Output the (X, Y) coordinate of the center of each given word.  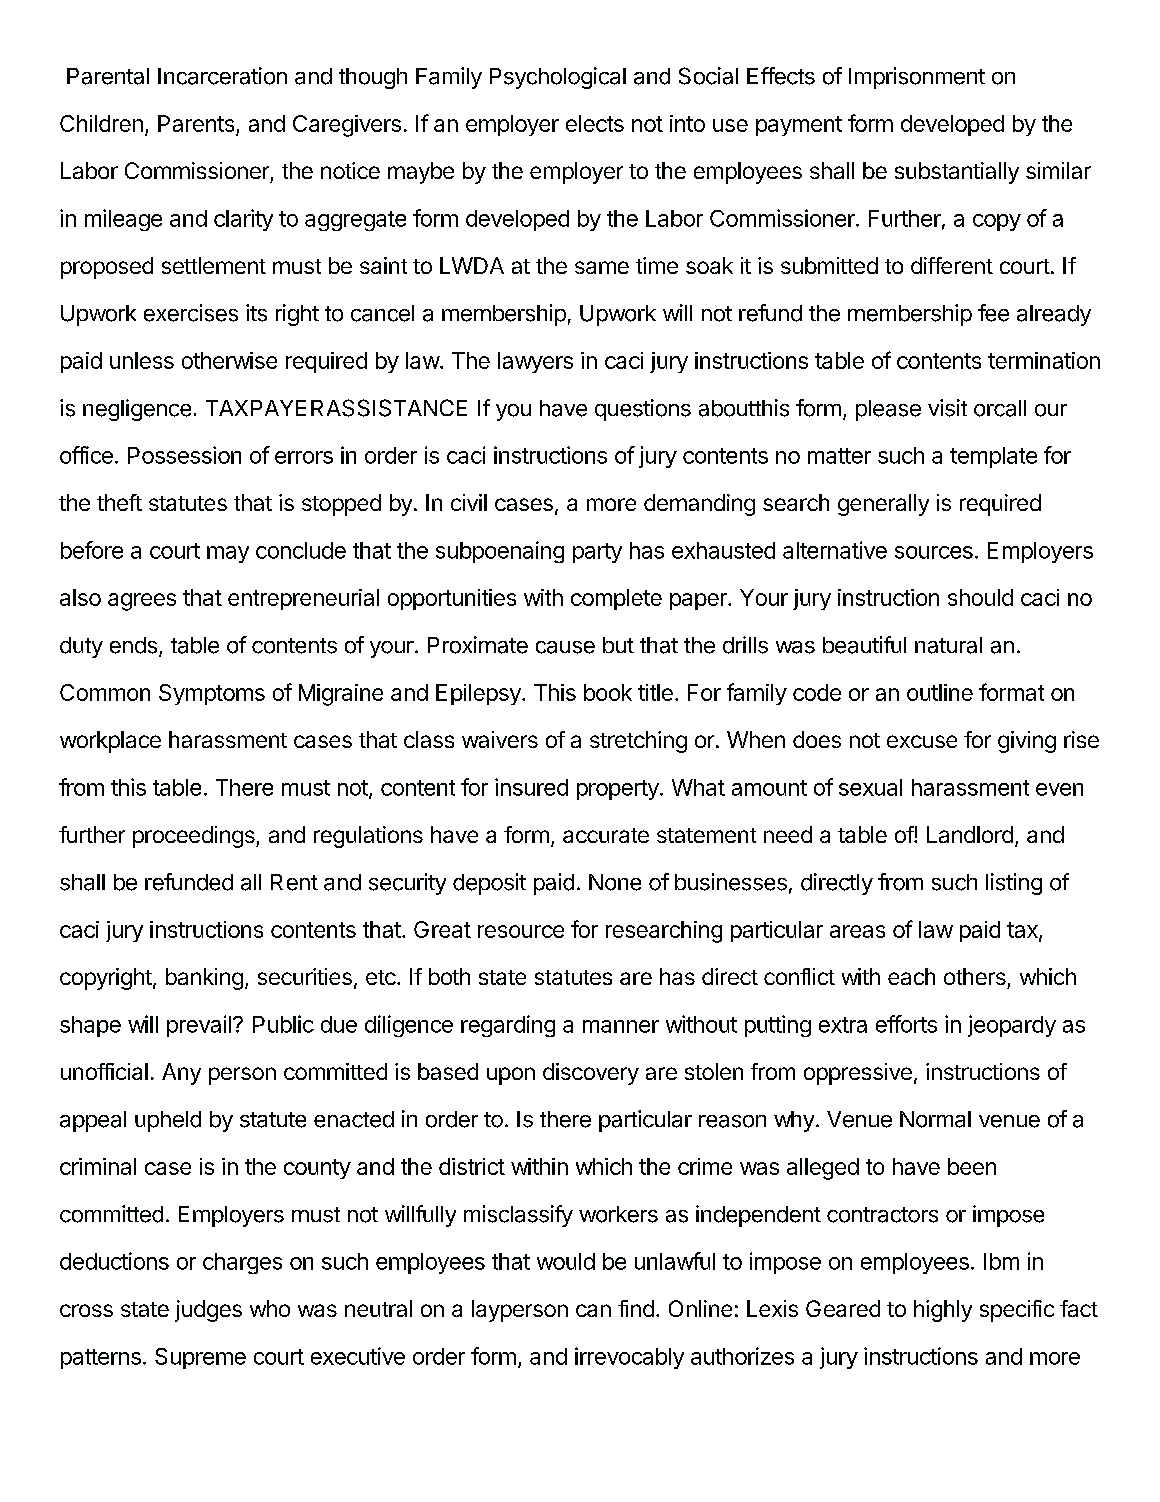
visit (947, 408)
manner (621, 1026)
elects (595, 123)
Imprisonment (917, 78)
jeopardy (1012, 1026)
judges (208, 1311)
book (608, 692)
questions (643, 410)
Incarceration (222, 76)
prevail (199, 1026)
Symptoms (212, 694)
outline (940, 692)
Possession (184, 455)
